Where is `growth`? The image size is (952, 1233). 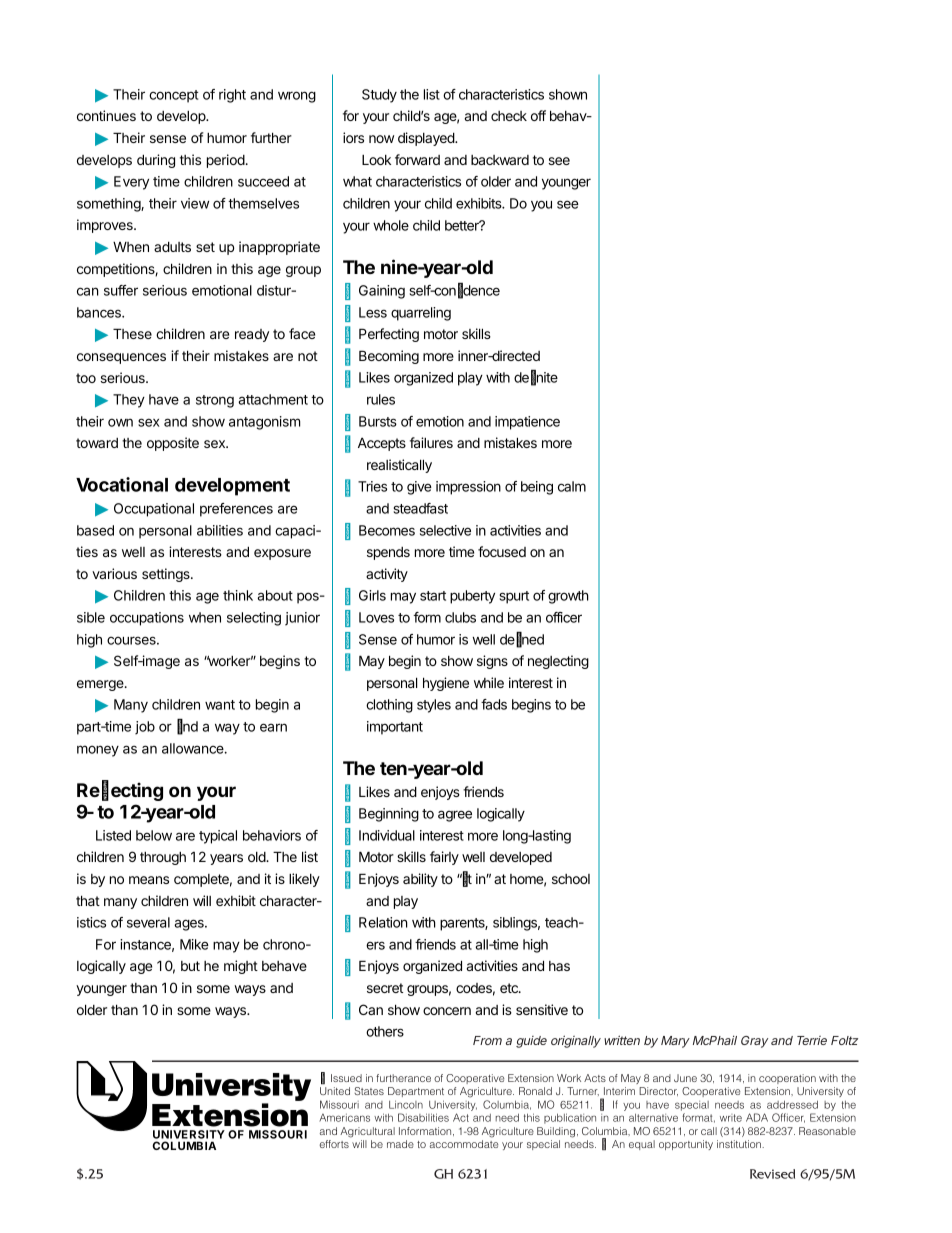 growth is located at coordinates (568, 597).
